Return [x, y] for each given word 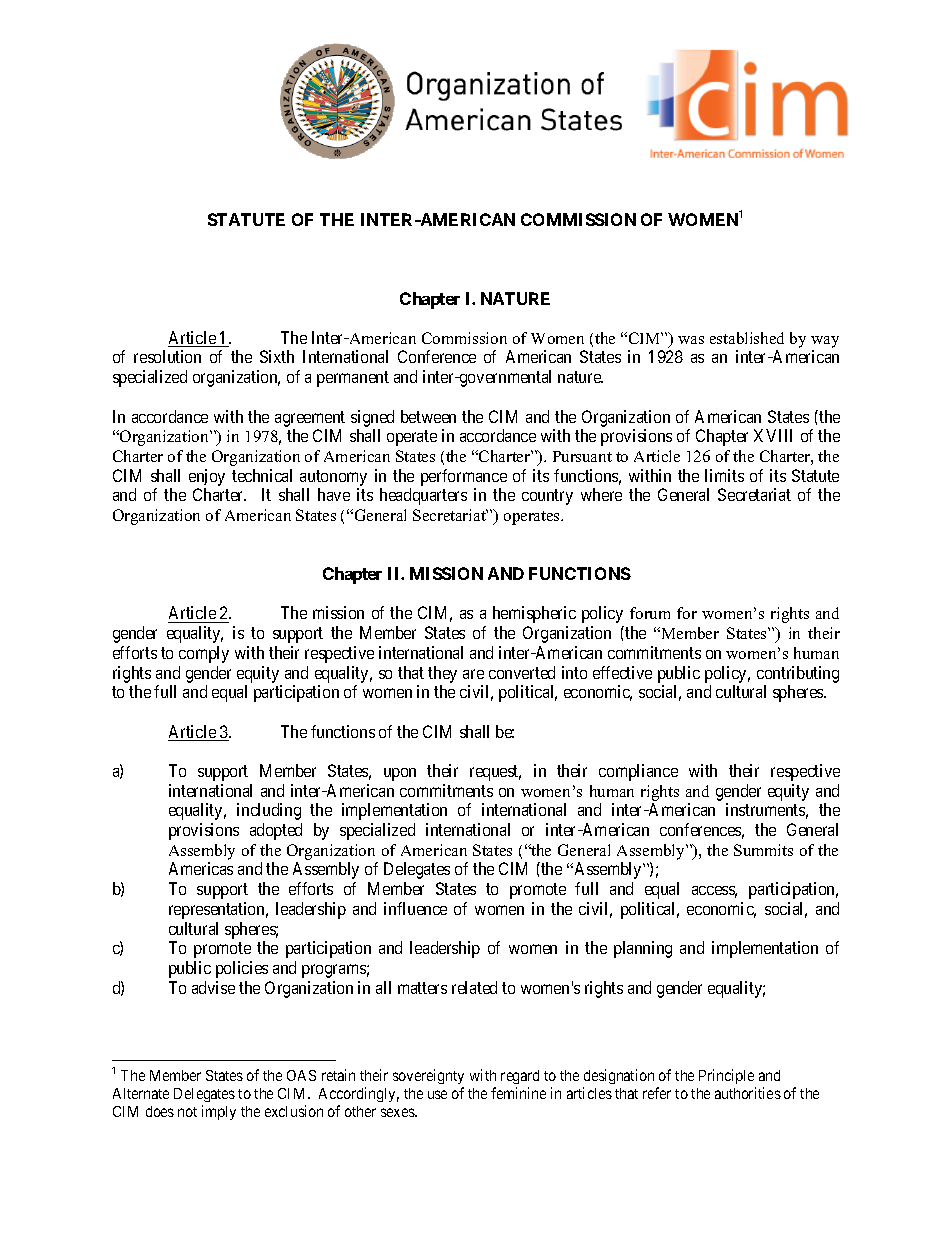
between [428, 416]
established [747, 338]
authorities [748, 1093]
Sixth [277, 356]
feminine [518, 1093]
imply [219, 1112]
